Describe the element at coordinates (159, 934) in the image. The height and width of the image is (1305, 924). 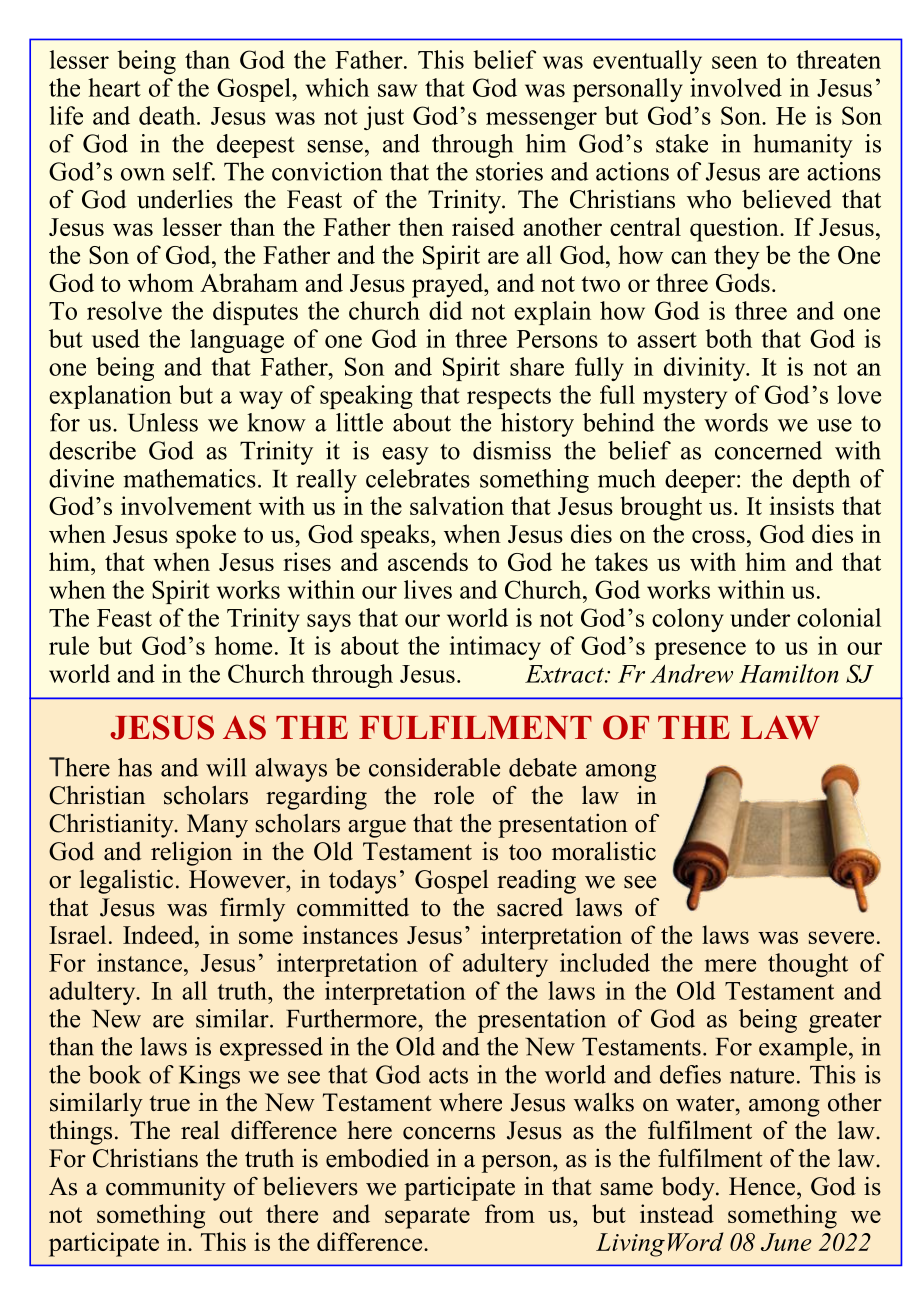
I see `Indeed` at that location.
